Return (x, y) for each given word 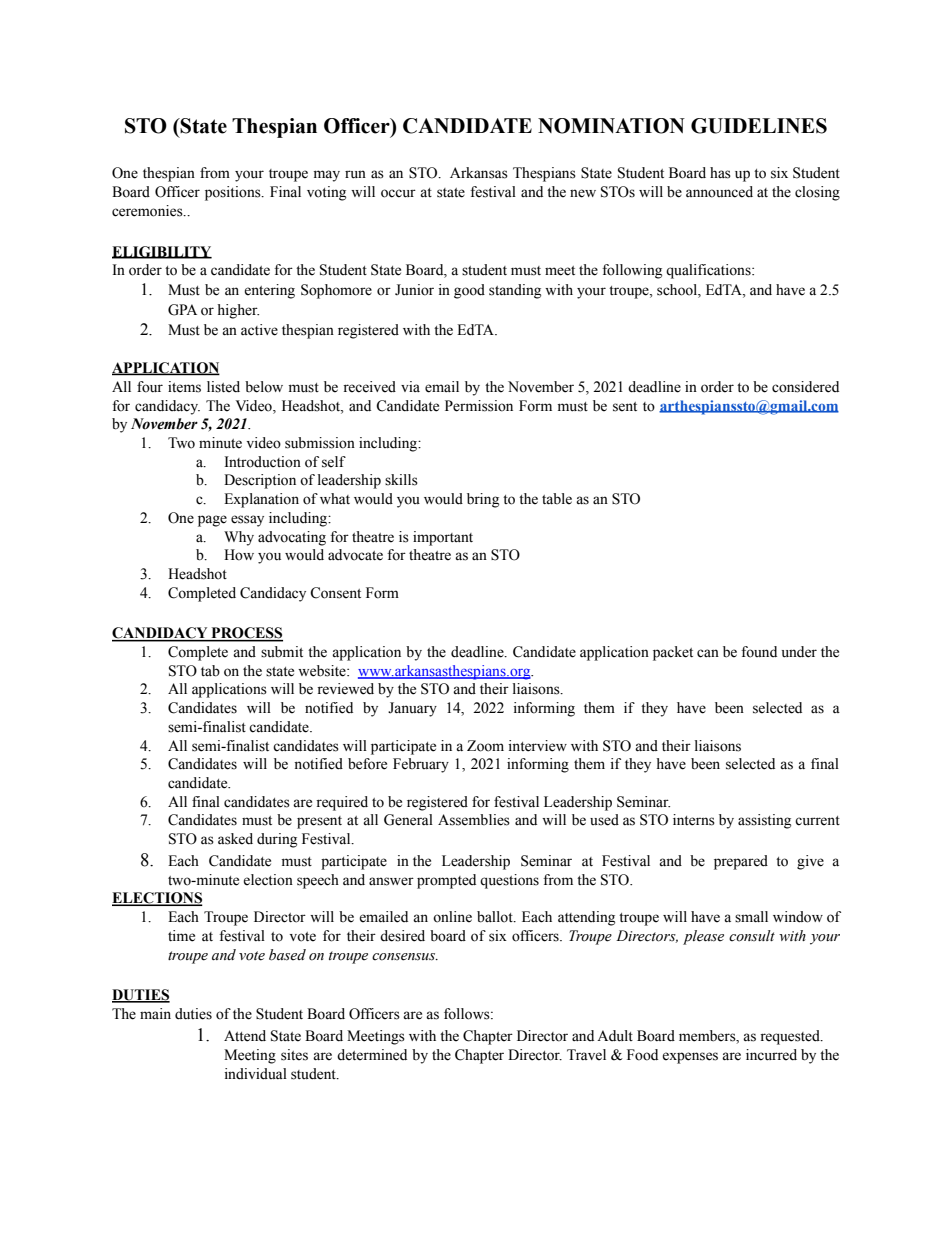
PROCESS (246, 634)
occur (398, 193)
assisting (764, 821)
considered (805, 387)
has (720, 173)
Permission (479, 406)
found (759, 652)
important (443, 538)
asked (235, 839)
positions (234, 193)
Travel (586, 1055)
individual (256, 1074)
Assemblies (474, 820)
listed (223, 387)
